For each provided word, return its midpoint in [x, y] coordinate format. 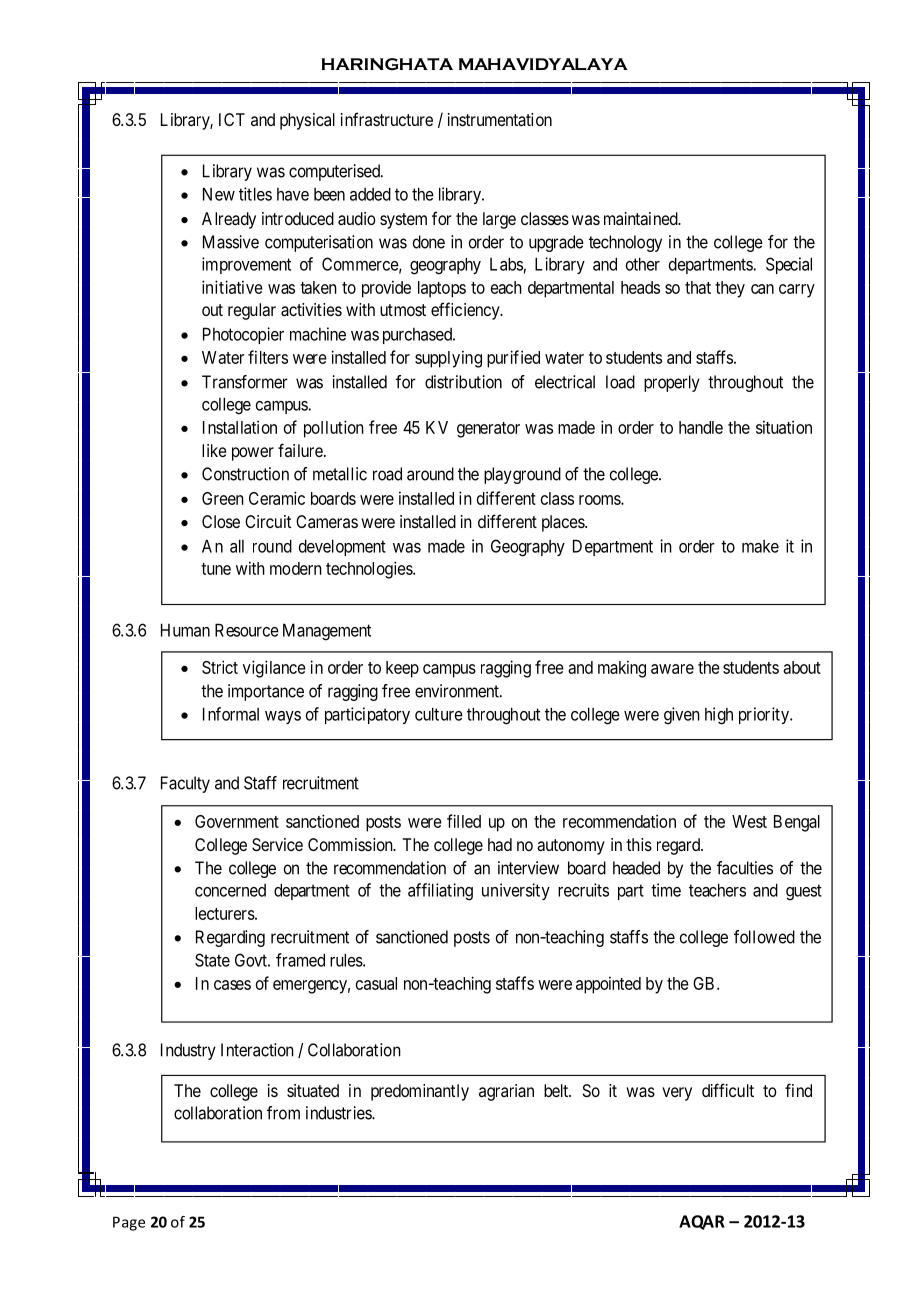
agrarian [506, 1092]
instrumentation [500, 119]
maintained [642, 218]
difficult [728, 1090]
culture [439, 714]
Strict [220, 667]
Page [129, 1223]
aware [672, 669]
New [219, 194]
